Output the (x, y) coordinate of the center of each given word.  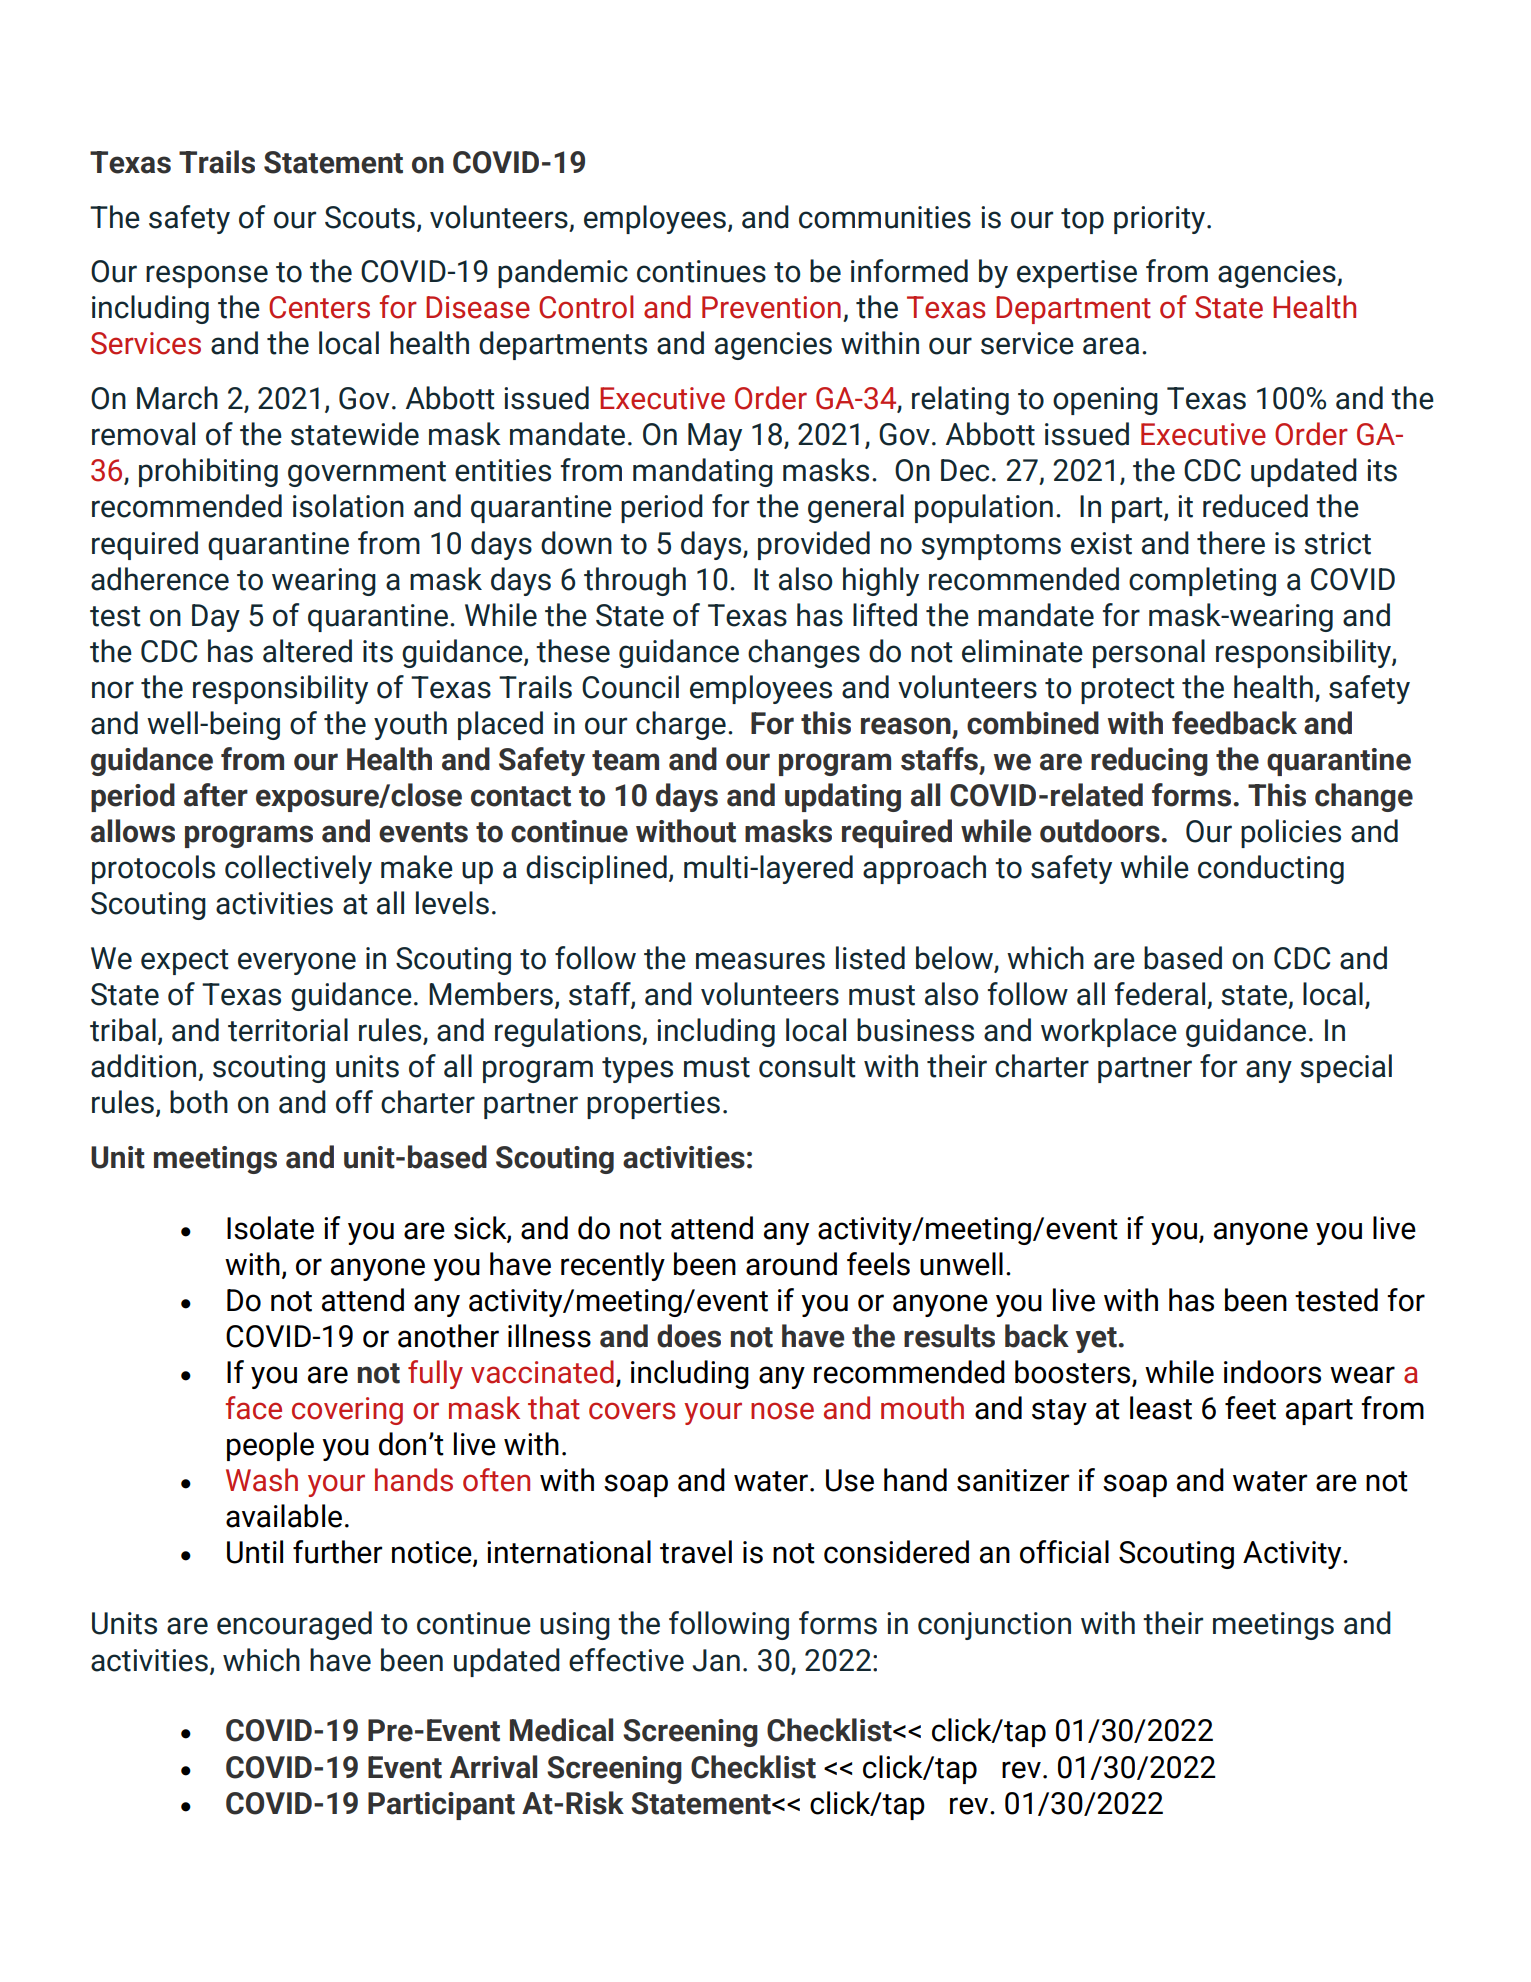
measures (760, 961)
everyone (297, 963)
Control (586, 307)
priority (1161, 220)
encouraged (294, 1625)
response (207, 276)
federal (1160, 994)
